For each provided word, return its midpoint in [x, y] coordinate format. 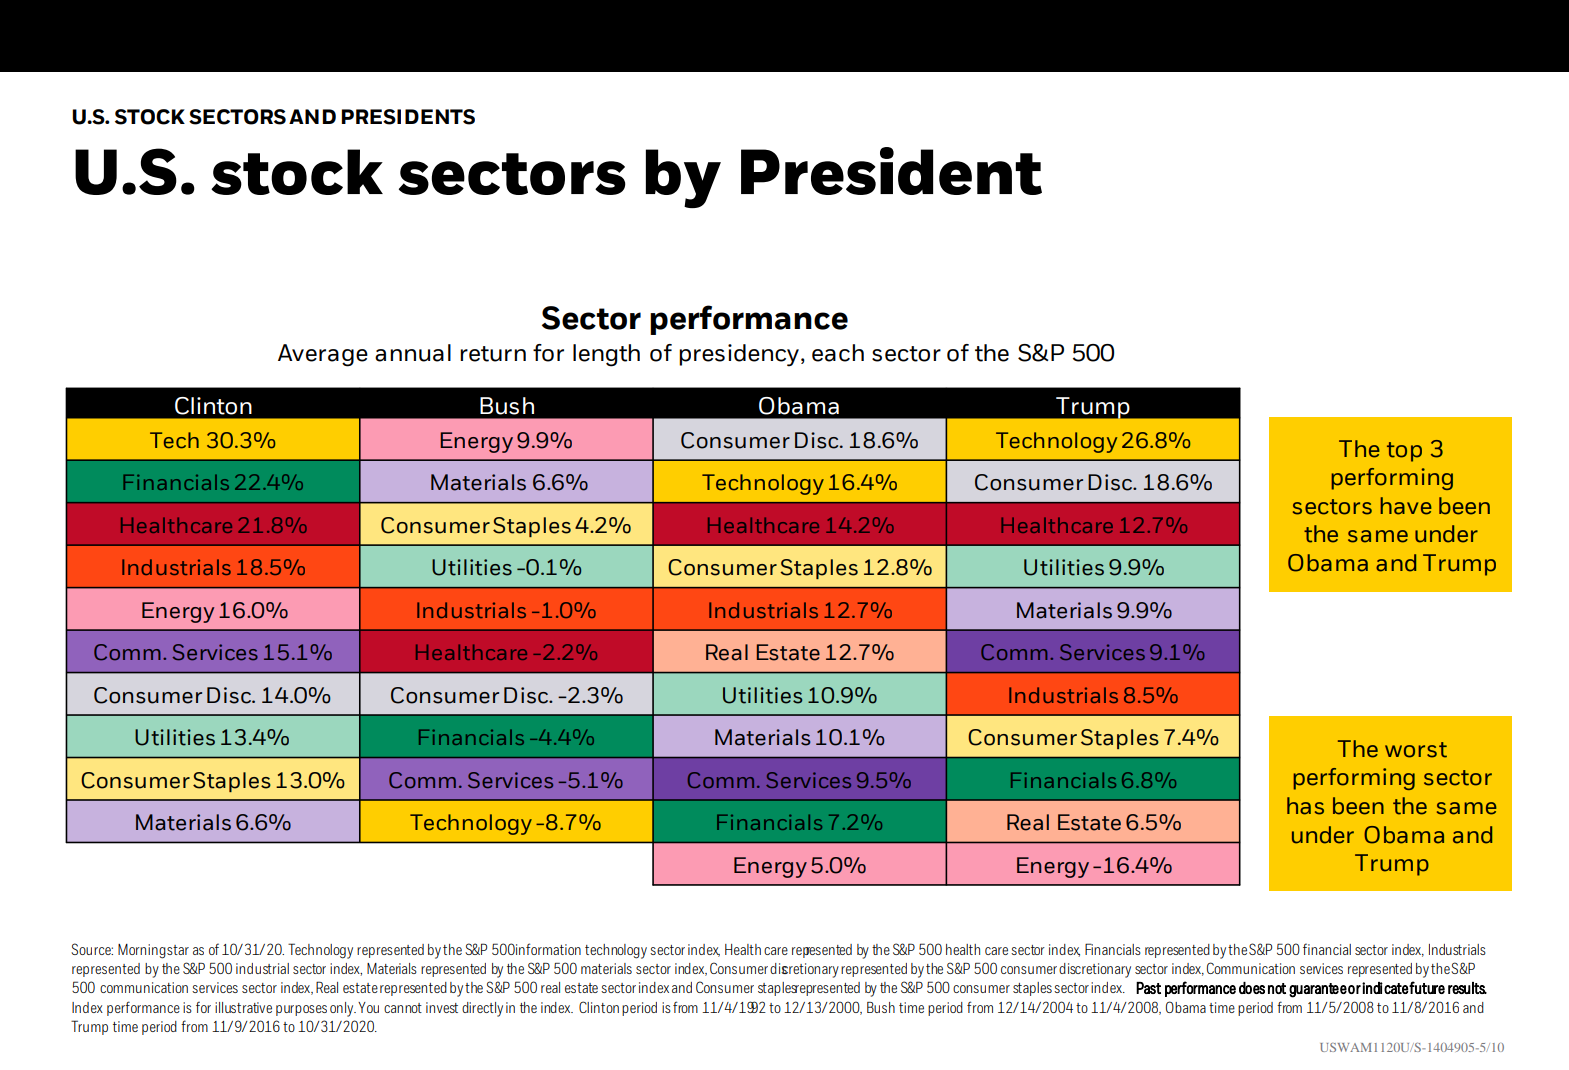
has [1305, 806]
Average [323, 355]
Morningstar [153, 951]
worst [1416, 750]
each [838, 353]
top [1404, 452]
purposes [301, 1010]
